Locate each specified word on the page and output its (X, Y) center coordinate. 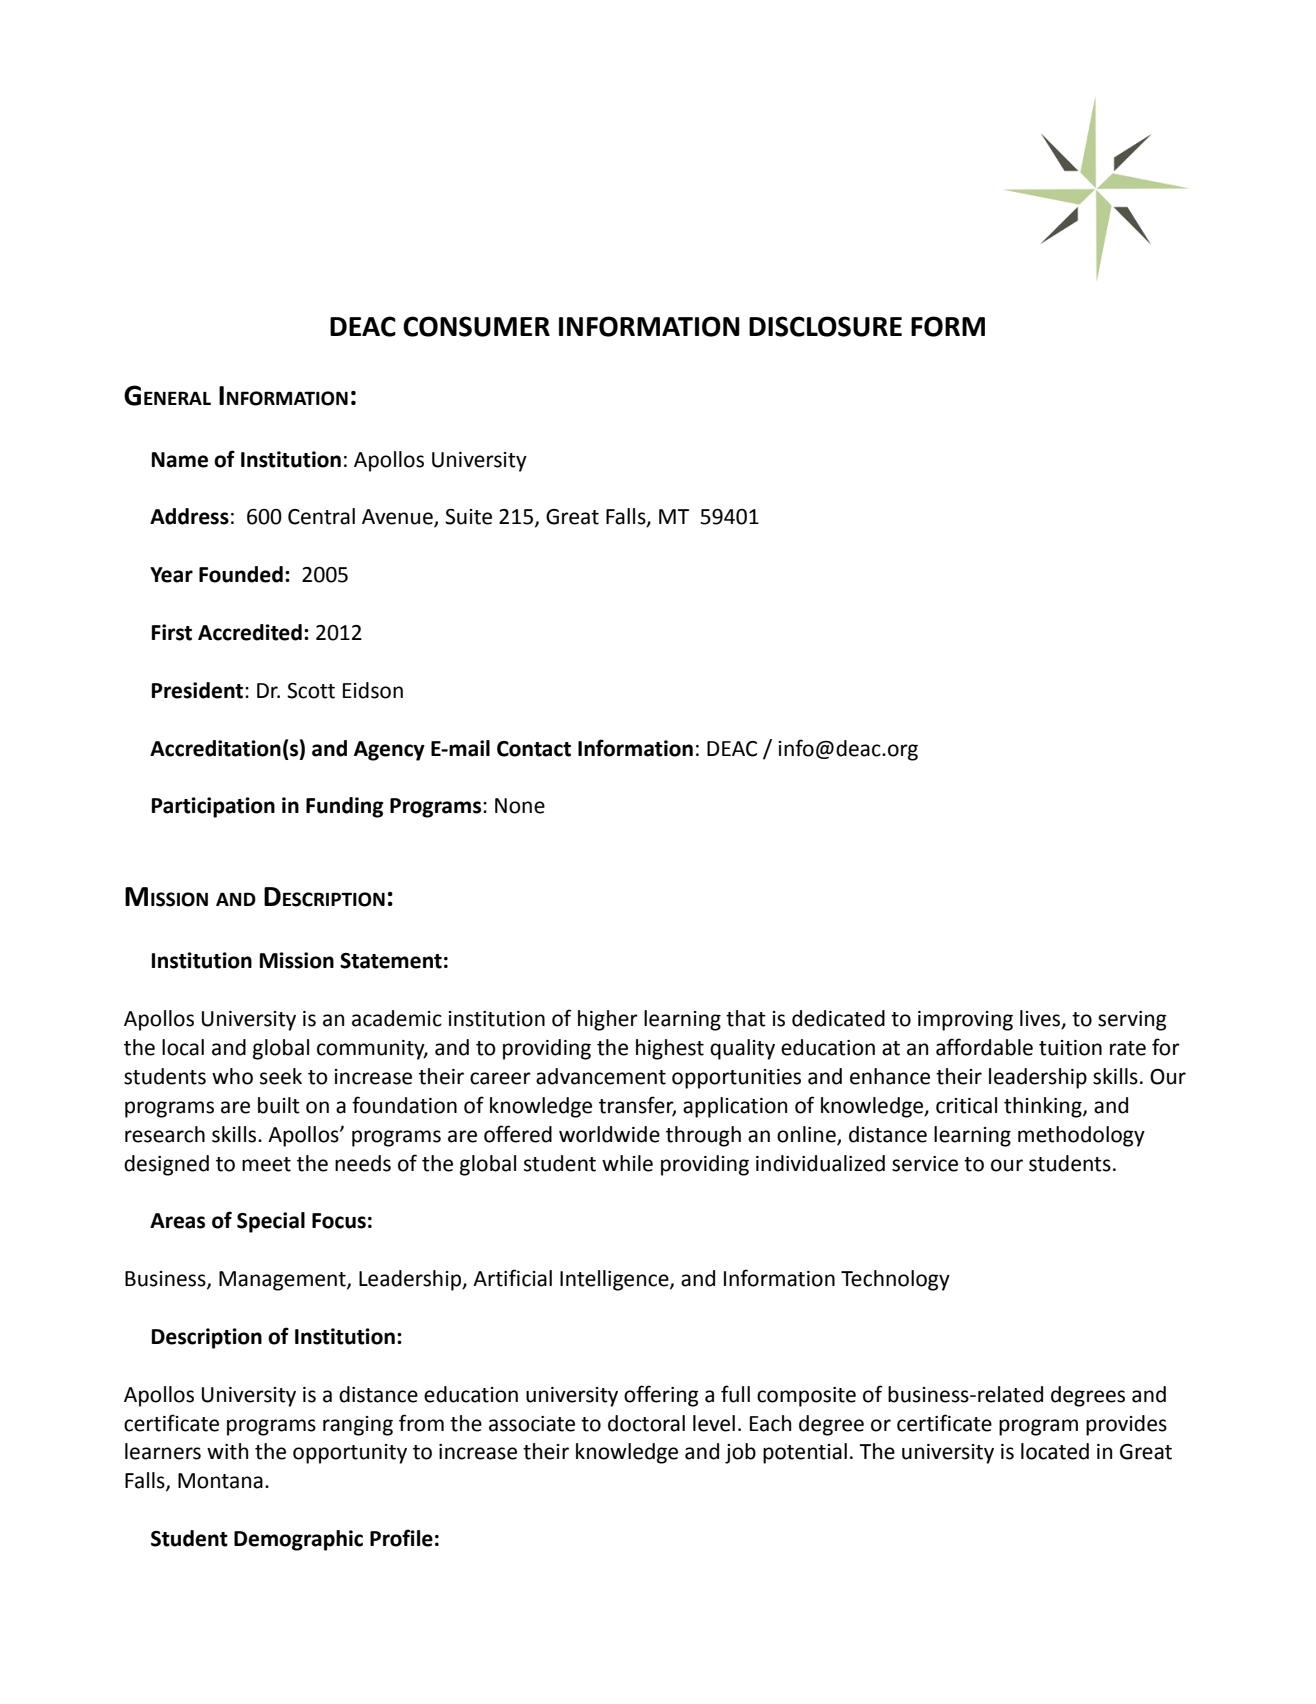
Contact (534, 749)
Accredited (250, 632)
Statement (391, 961)
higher (608, 1020)
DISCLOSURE (825, 326)
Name (180, 460)
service (925, 1164)
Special (271, 1222)
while (627, 1163)
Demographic (298, 1540)
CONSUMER (476, 326)
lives (1041, 1019)
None (520, 806)
